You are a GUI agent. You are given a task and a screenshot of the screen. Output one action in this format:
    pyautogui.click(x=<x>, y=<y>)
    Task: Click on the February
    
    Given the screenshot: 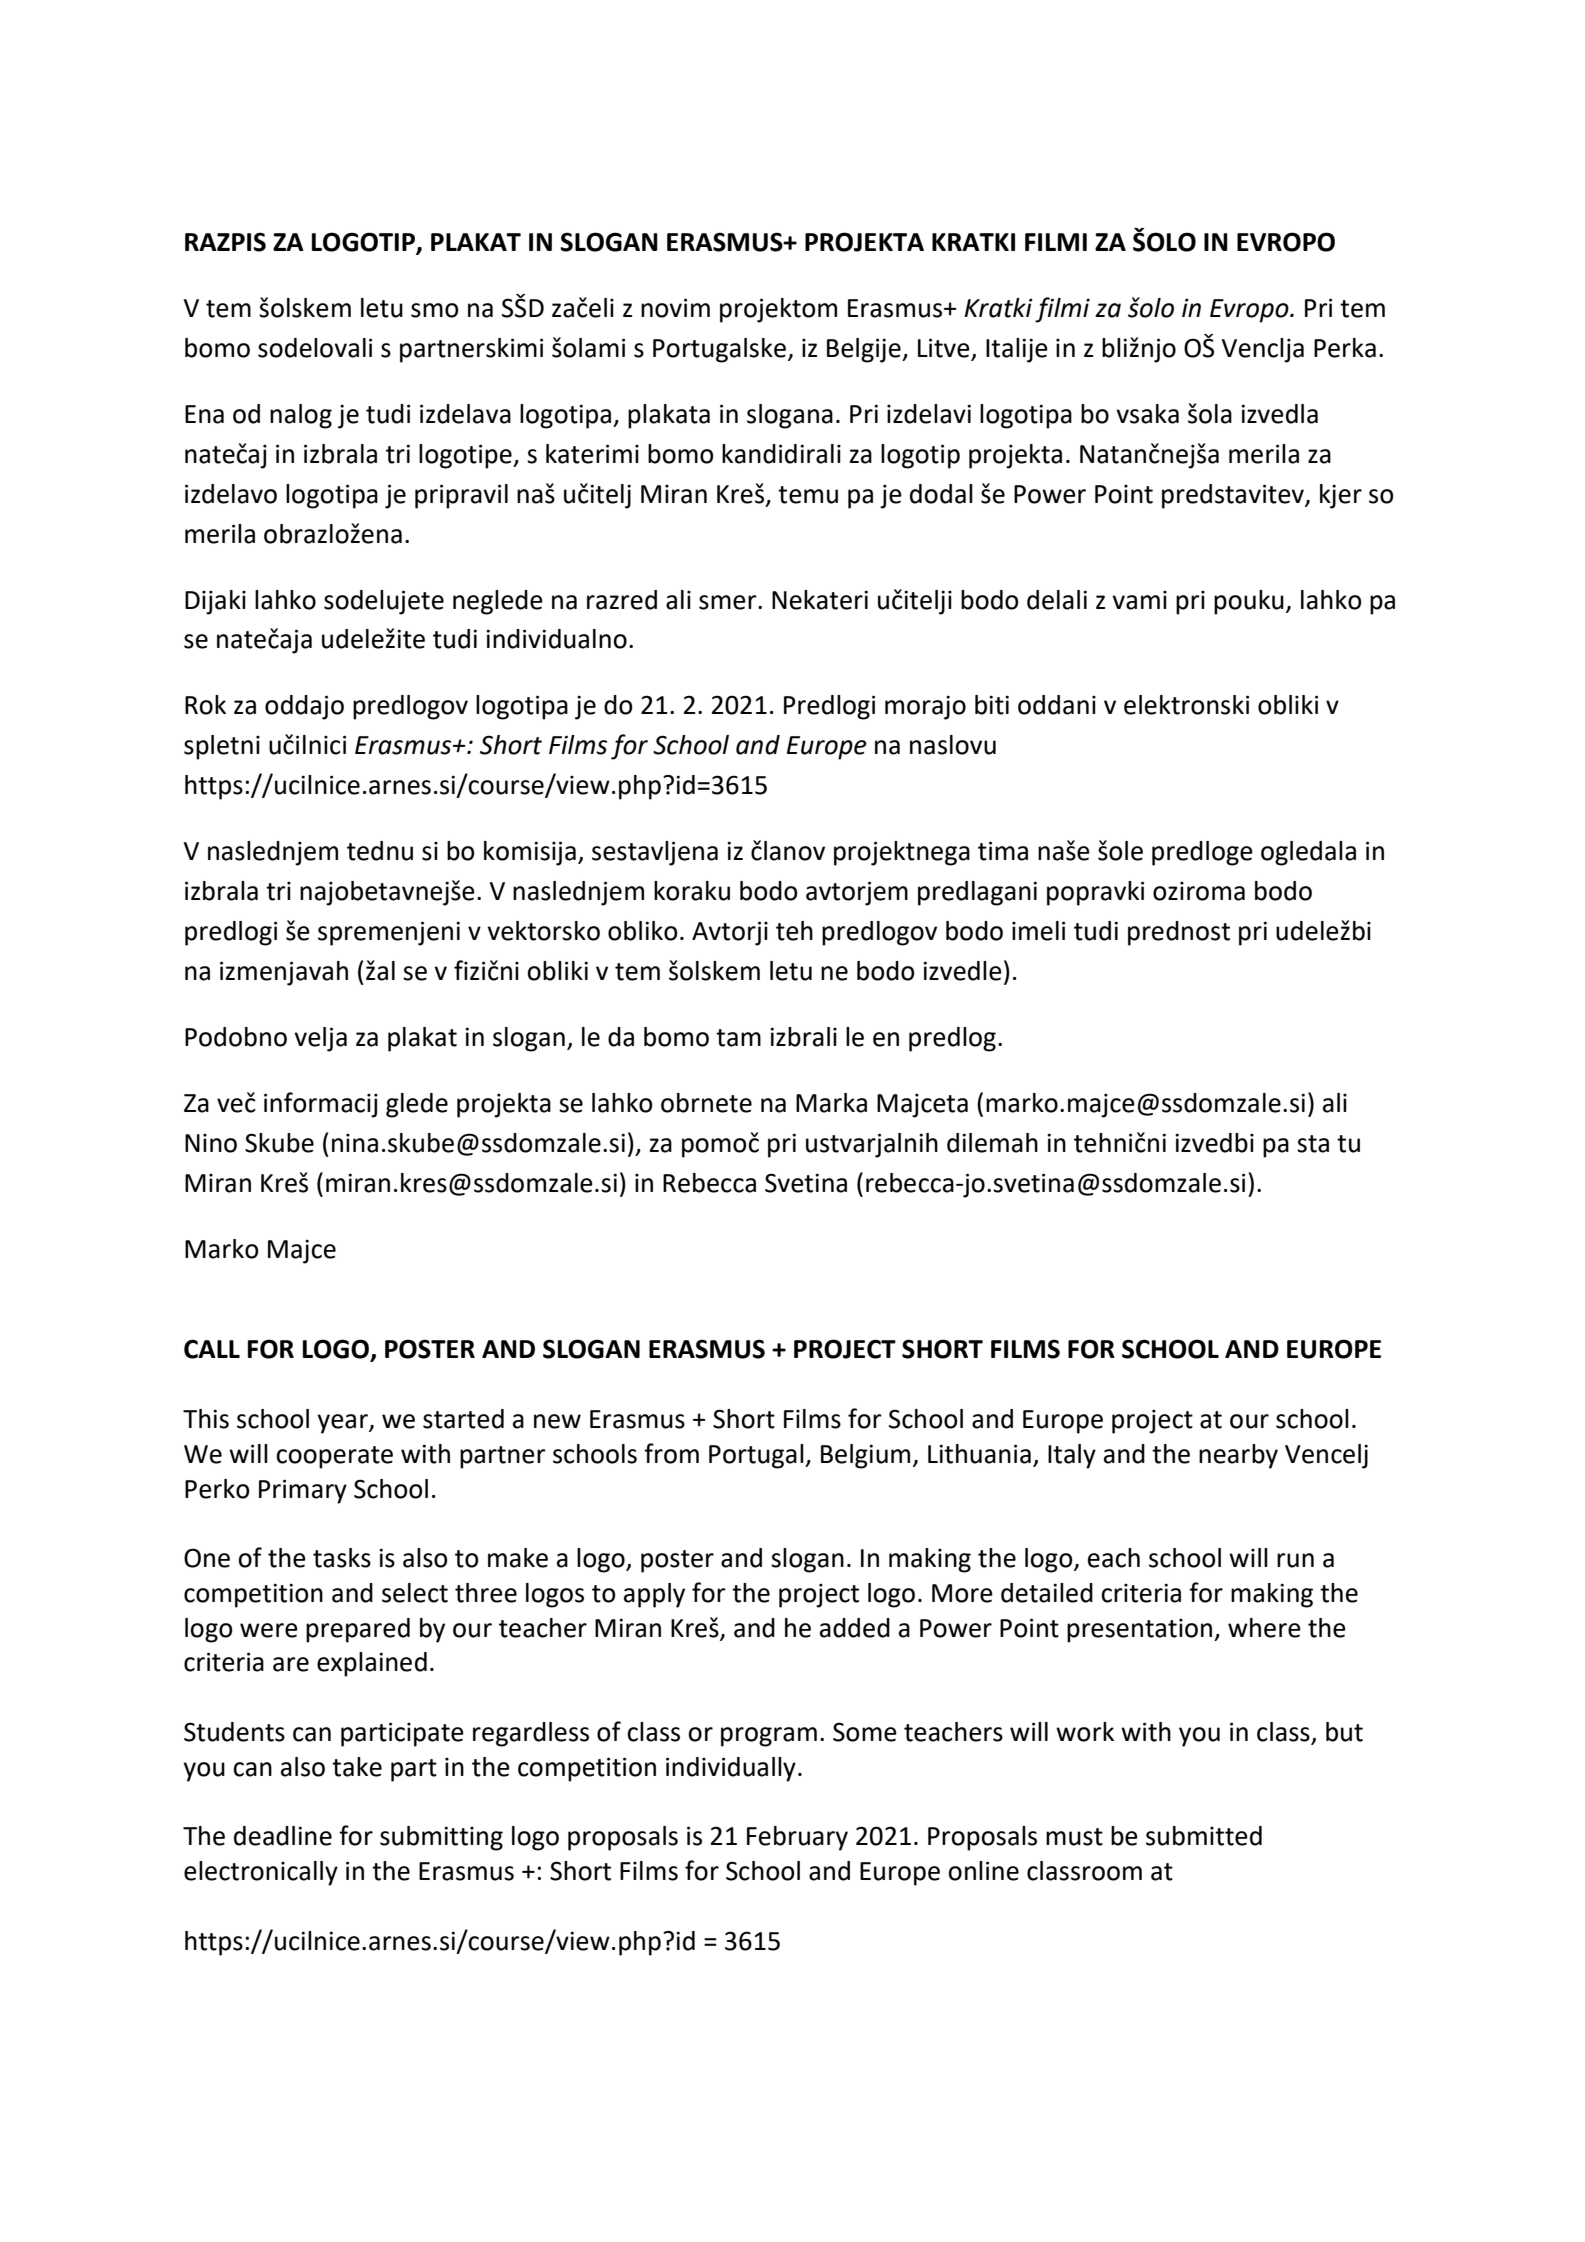 What is the action you would take?
    pyautogui.click(x=797, y=1838)
